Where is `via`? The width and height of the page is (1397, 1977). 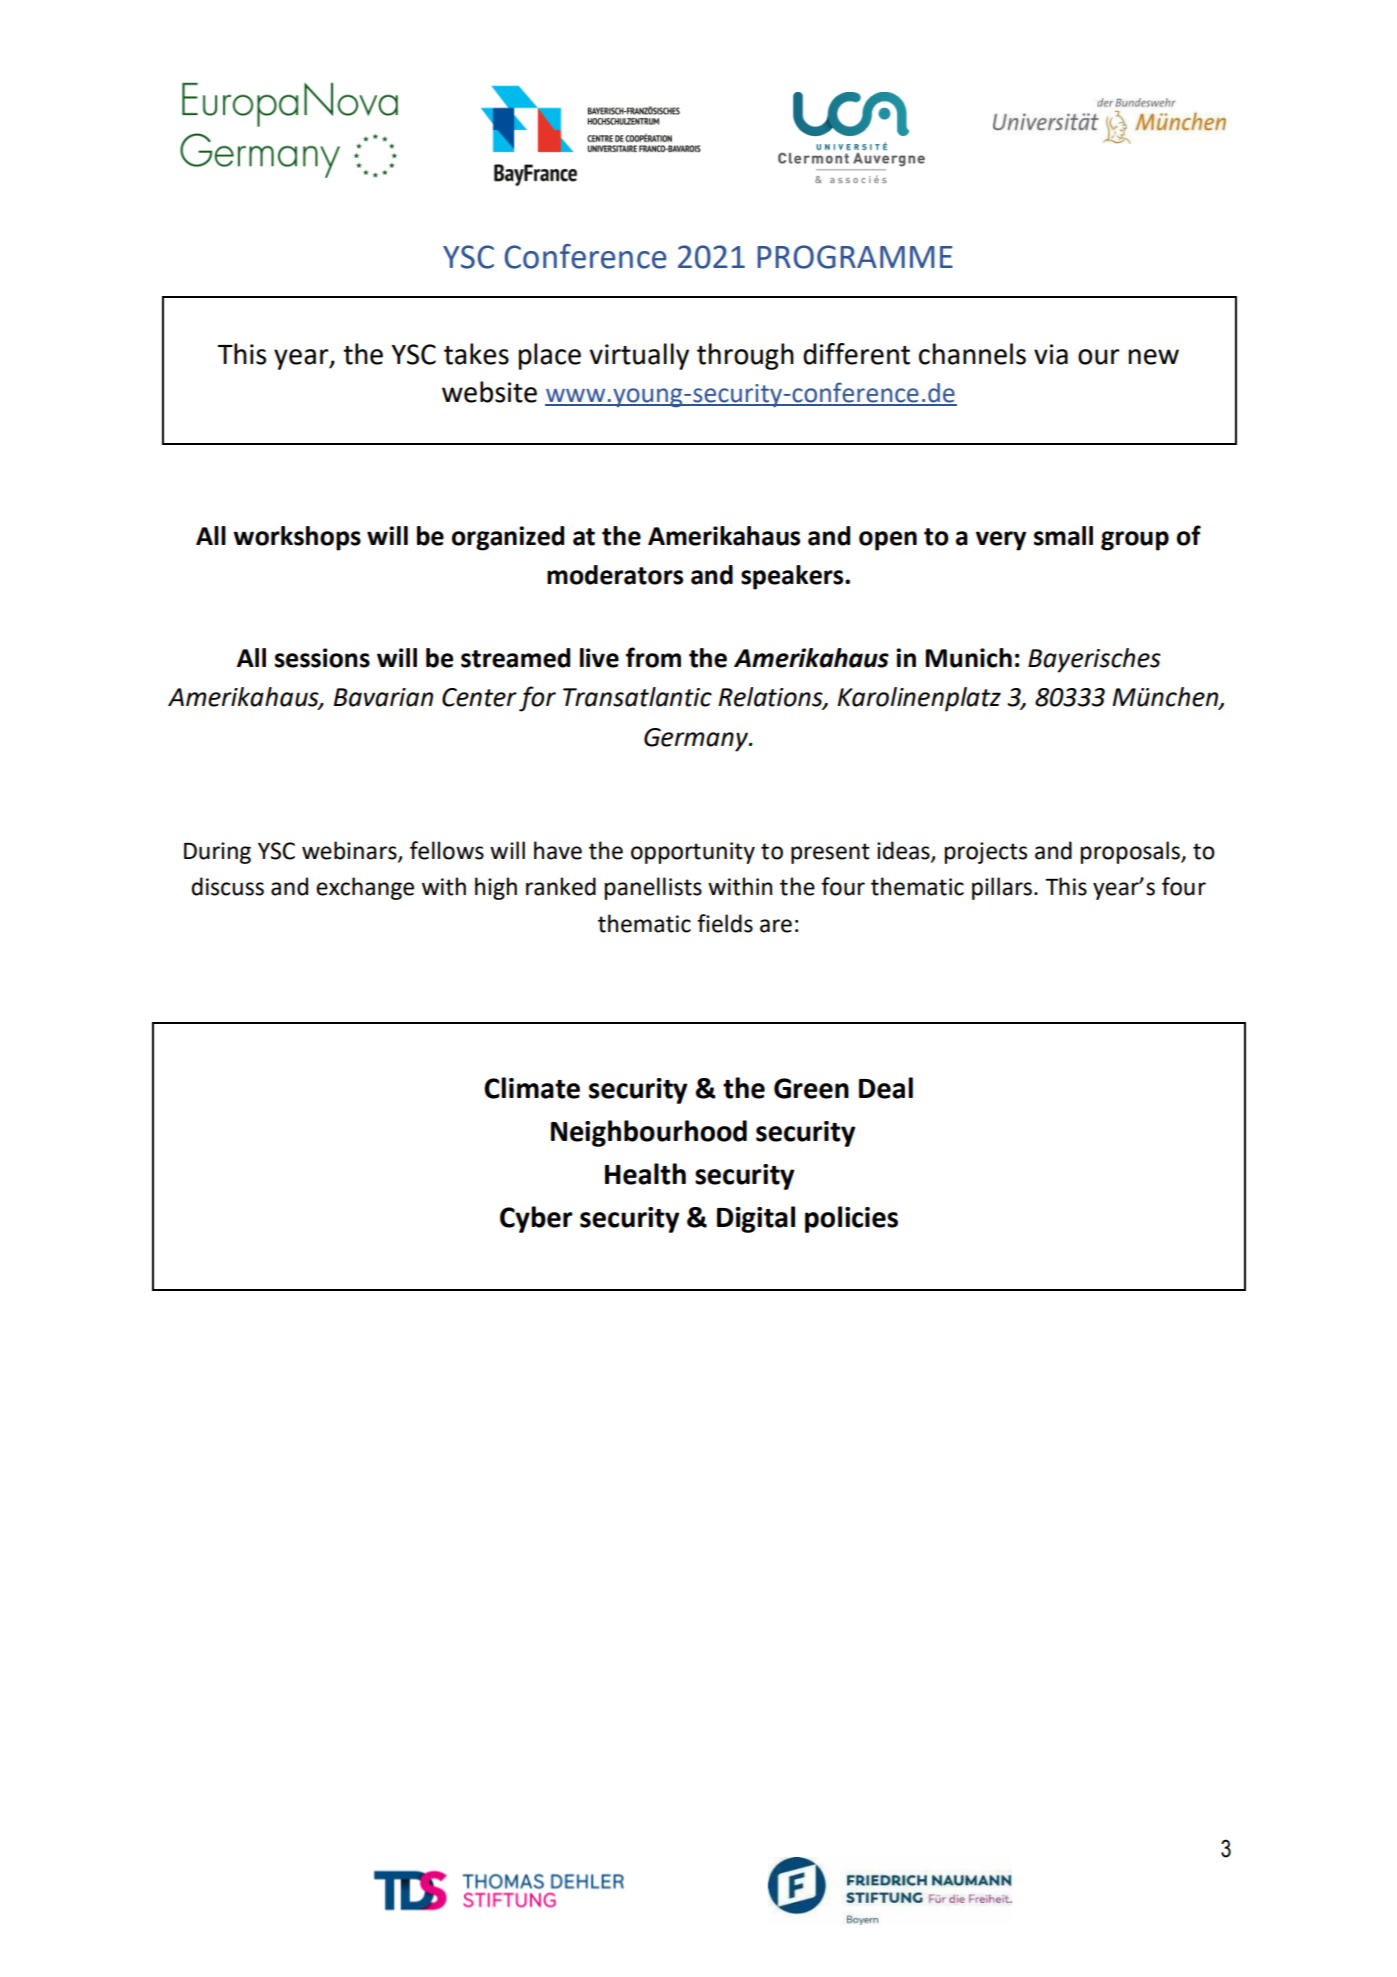
via is located at coordinates (1051, 354).
